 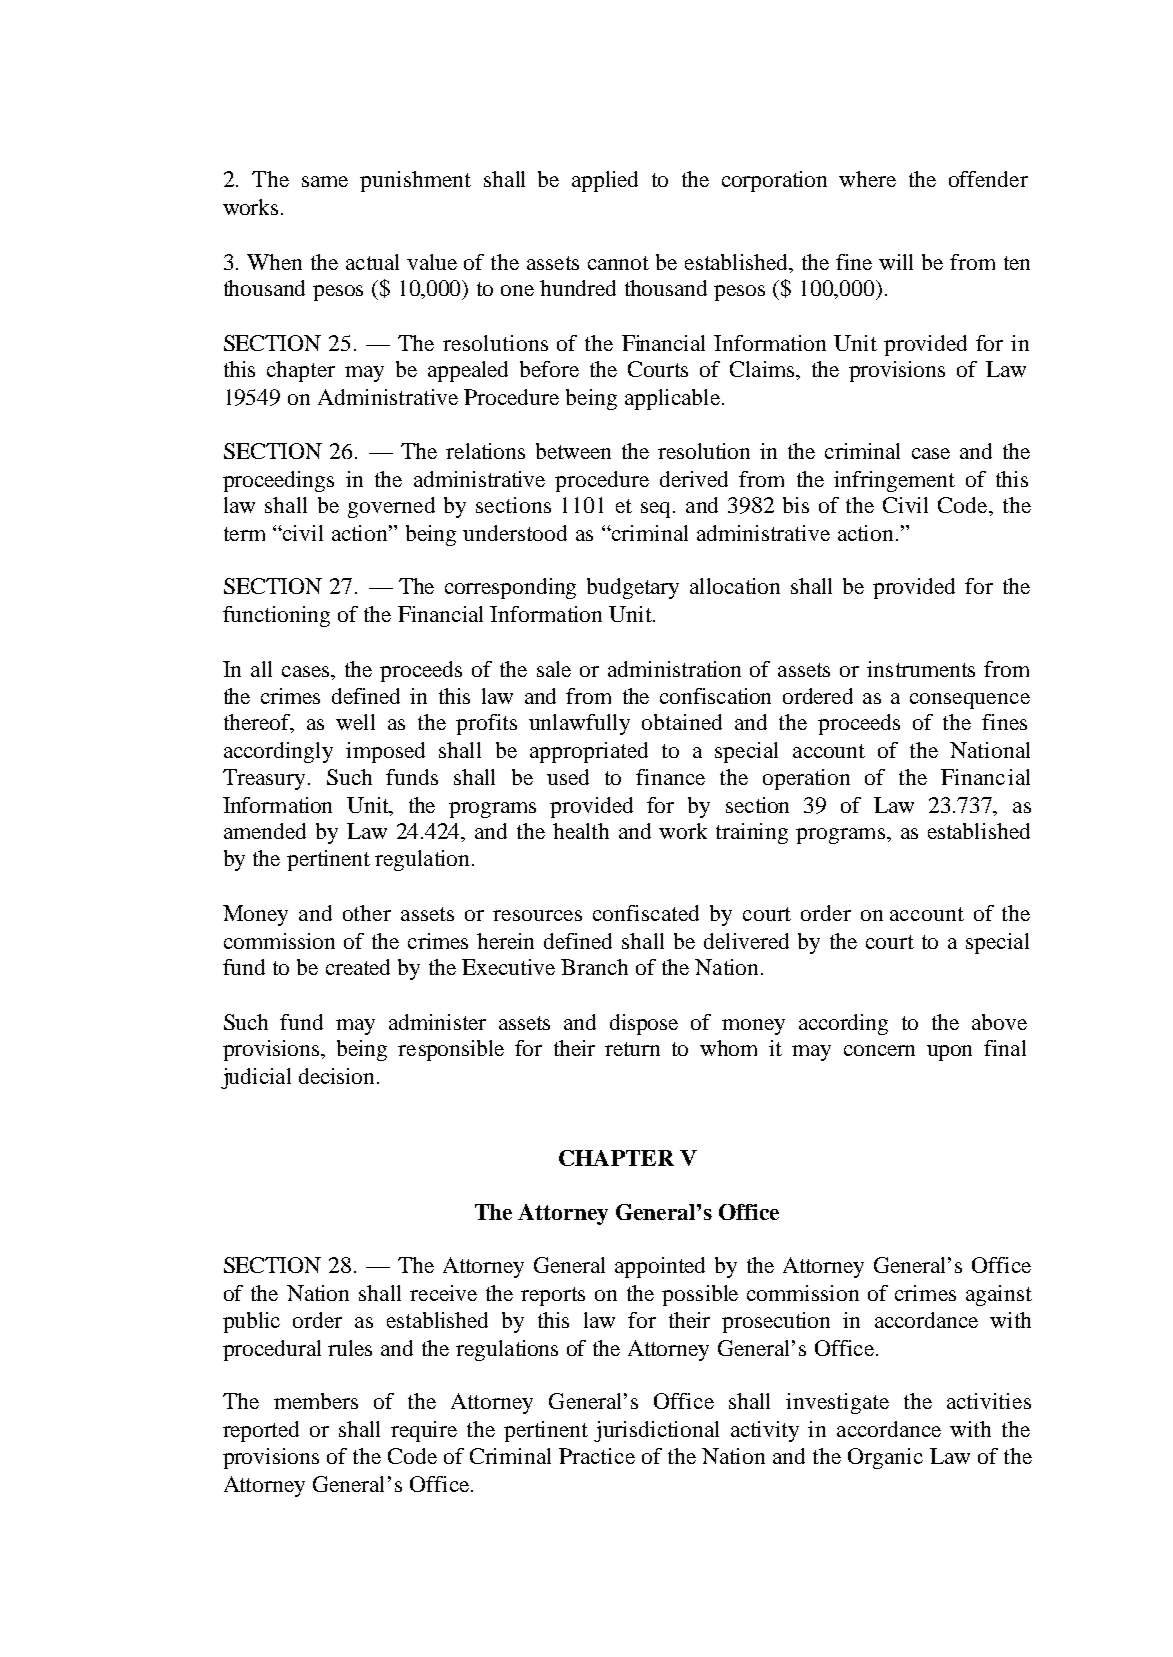 I want to click on between, so click(x=573, y=451).
